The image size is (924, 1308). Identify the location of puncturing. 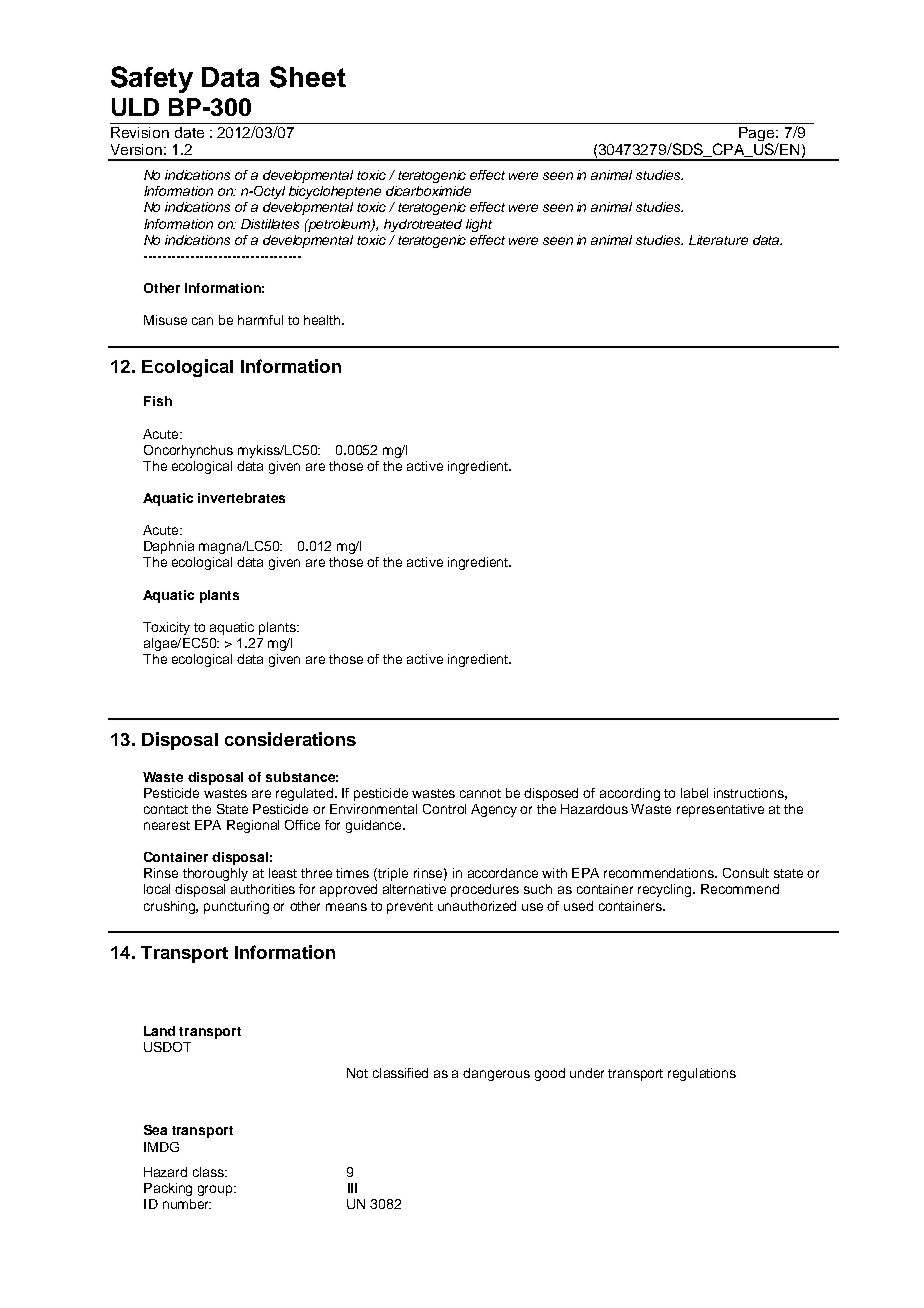
(236, 907).
